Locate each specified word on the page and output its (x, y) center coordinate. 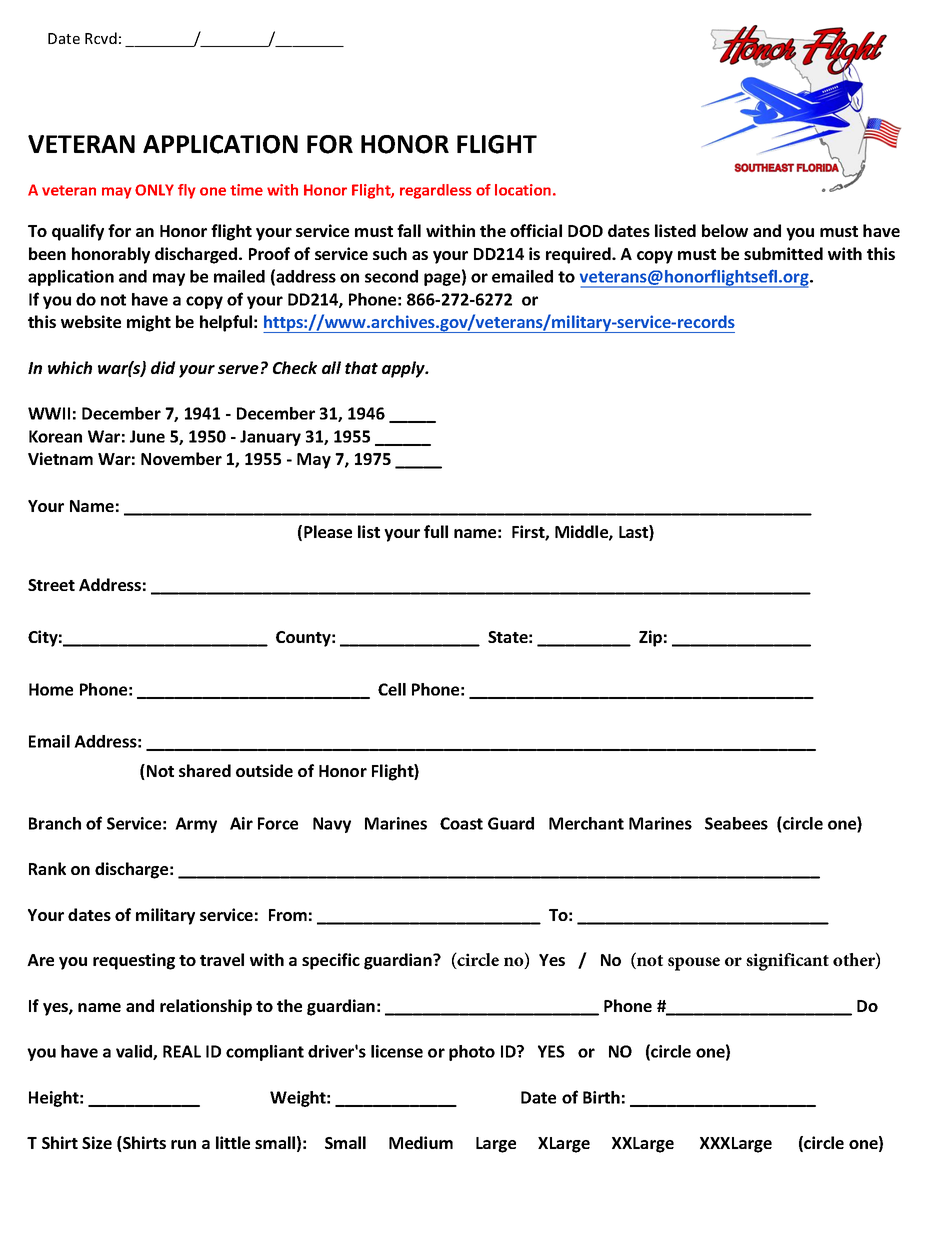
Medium (421, 1142)
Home (51, 689)
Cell (392, 689)
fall (409, 230)
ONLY (154, 190)
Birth (601, 1097)
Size (97, 1142)
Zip (650, 638)
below (725, 230)
